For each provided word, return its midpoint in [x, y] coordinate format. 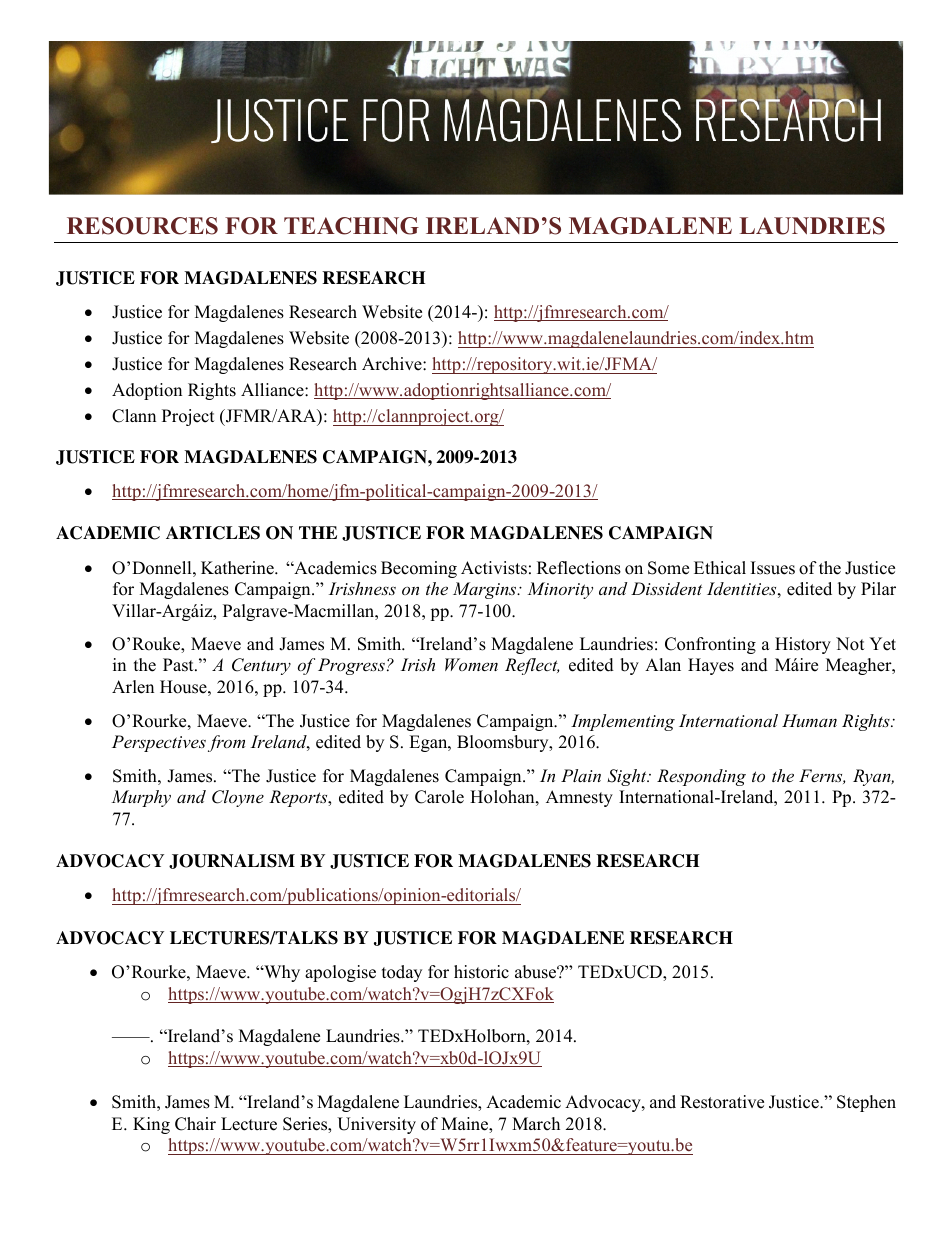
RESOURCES [142, 226]
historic [481, 972]
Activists [494, 568]
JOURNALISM [232, 861]
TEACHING [351, 226]
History [803, 645]
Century [261, 666]
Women [471, 664]
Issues [773, 568]
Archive [393, 364]
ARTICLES [213, 533]
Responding [701, 777]
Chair [195, 1124]
